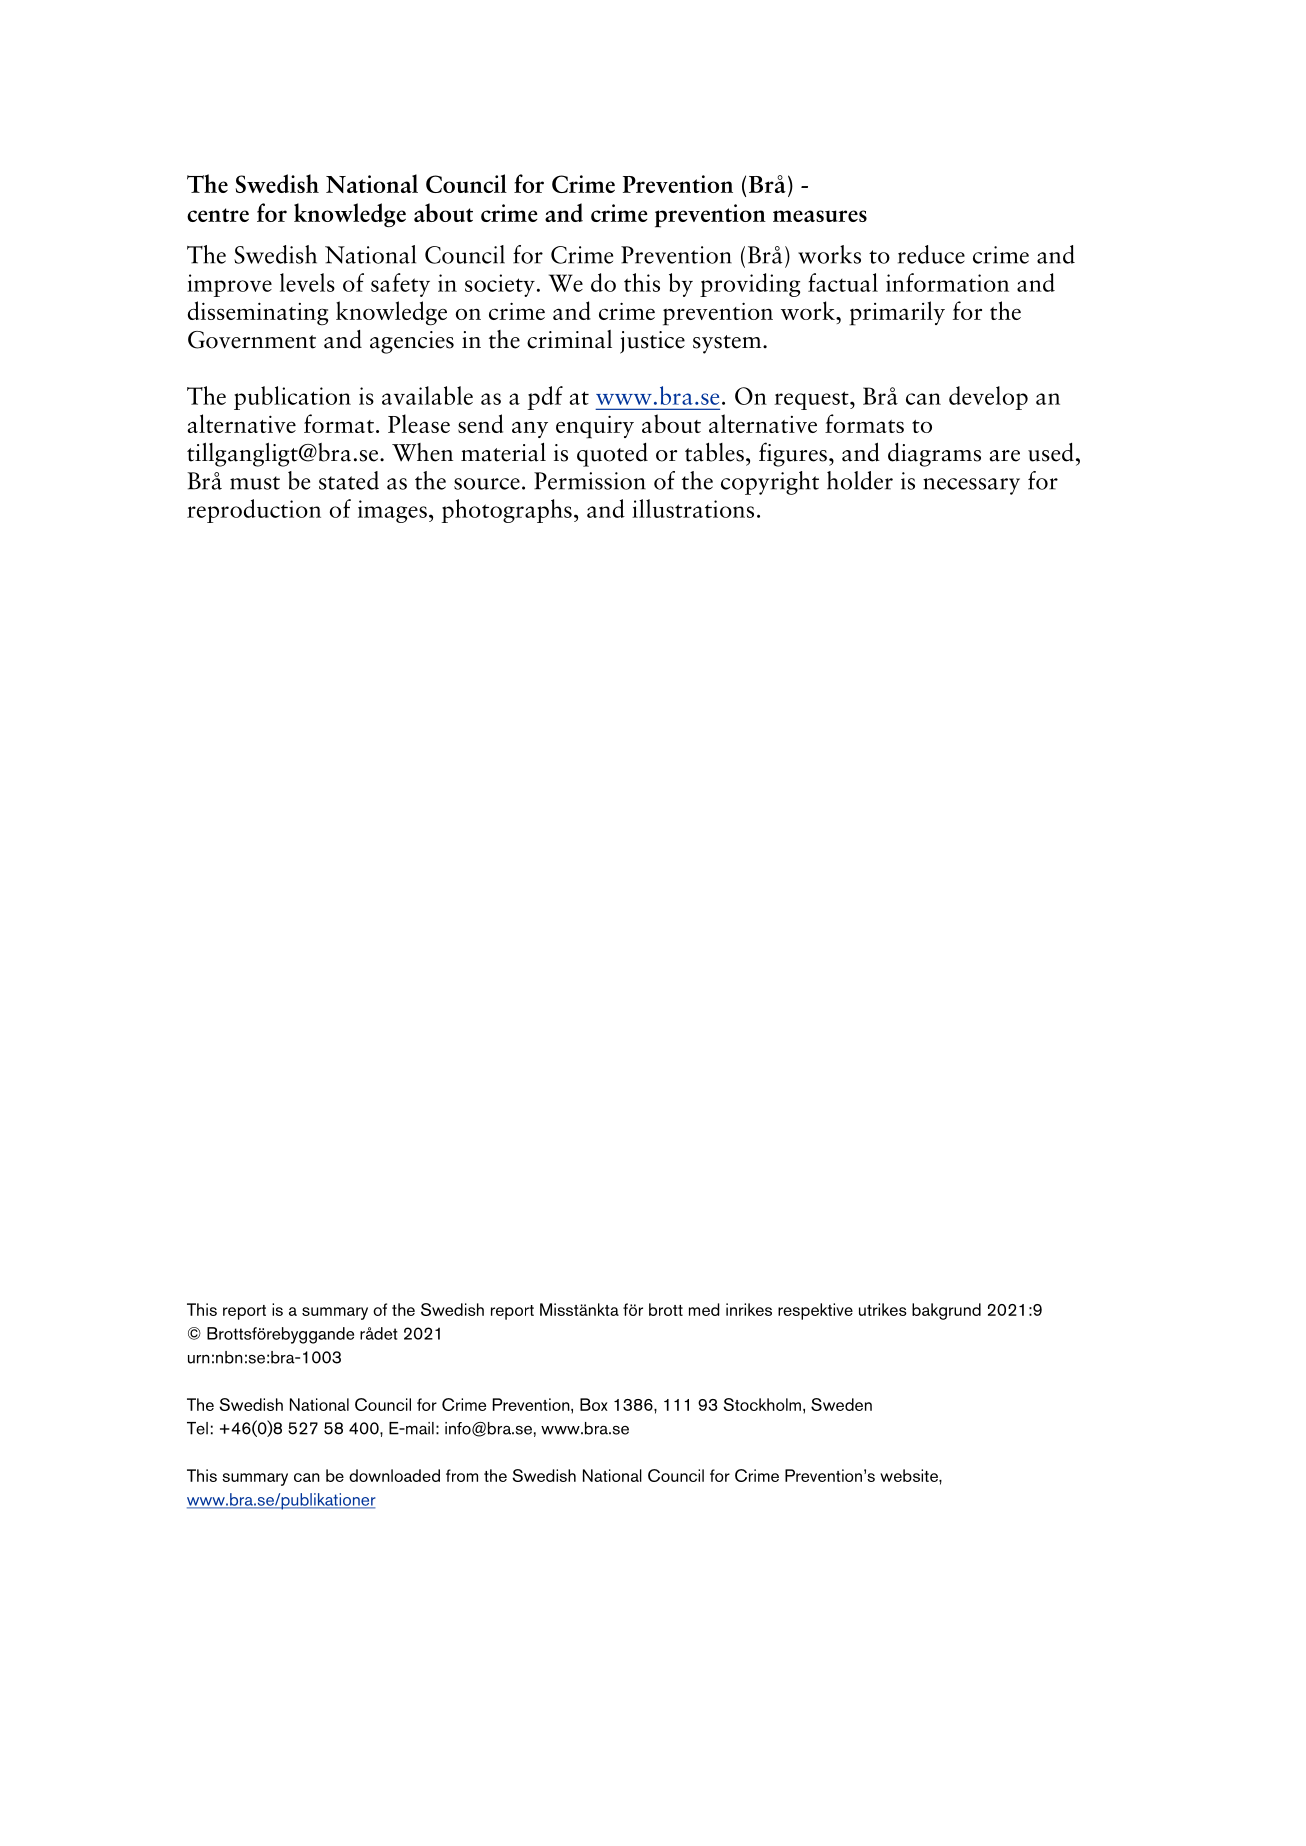 This image has height=1846, width=1306. Describe the element at coordinates (652, 342) in the image. I see `justice` at that location.
